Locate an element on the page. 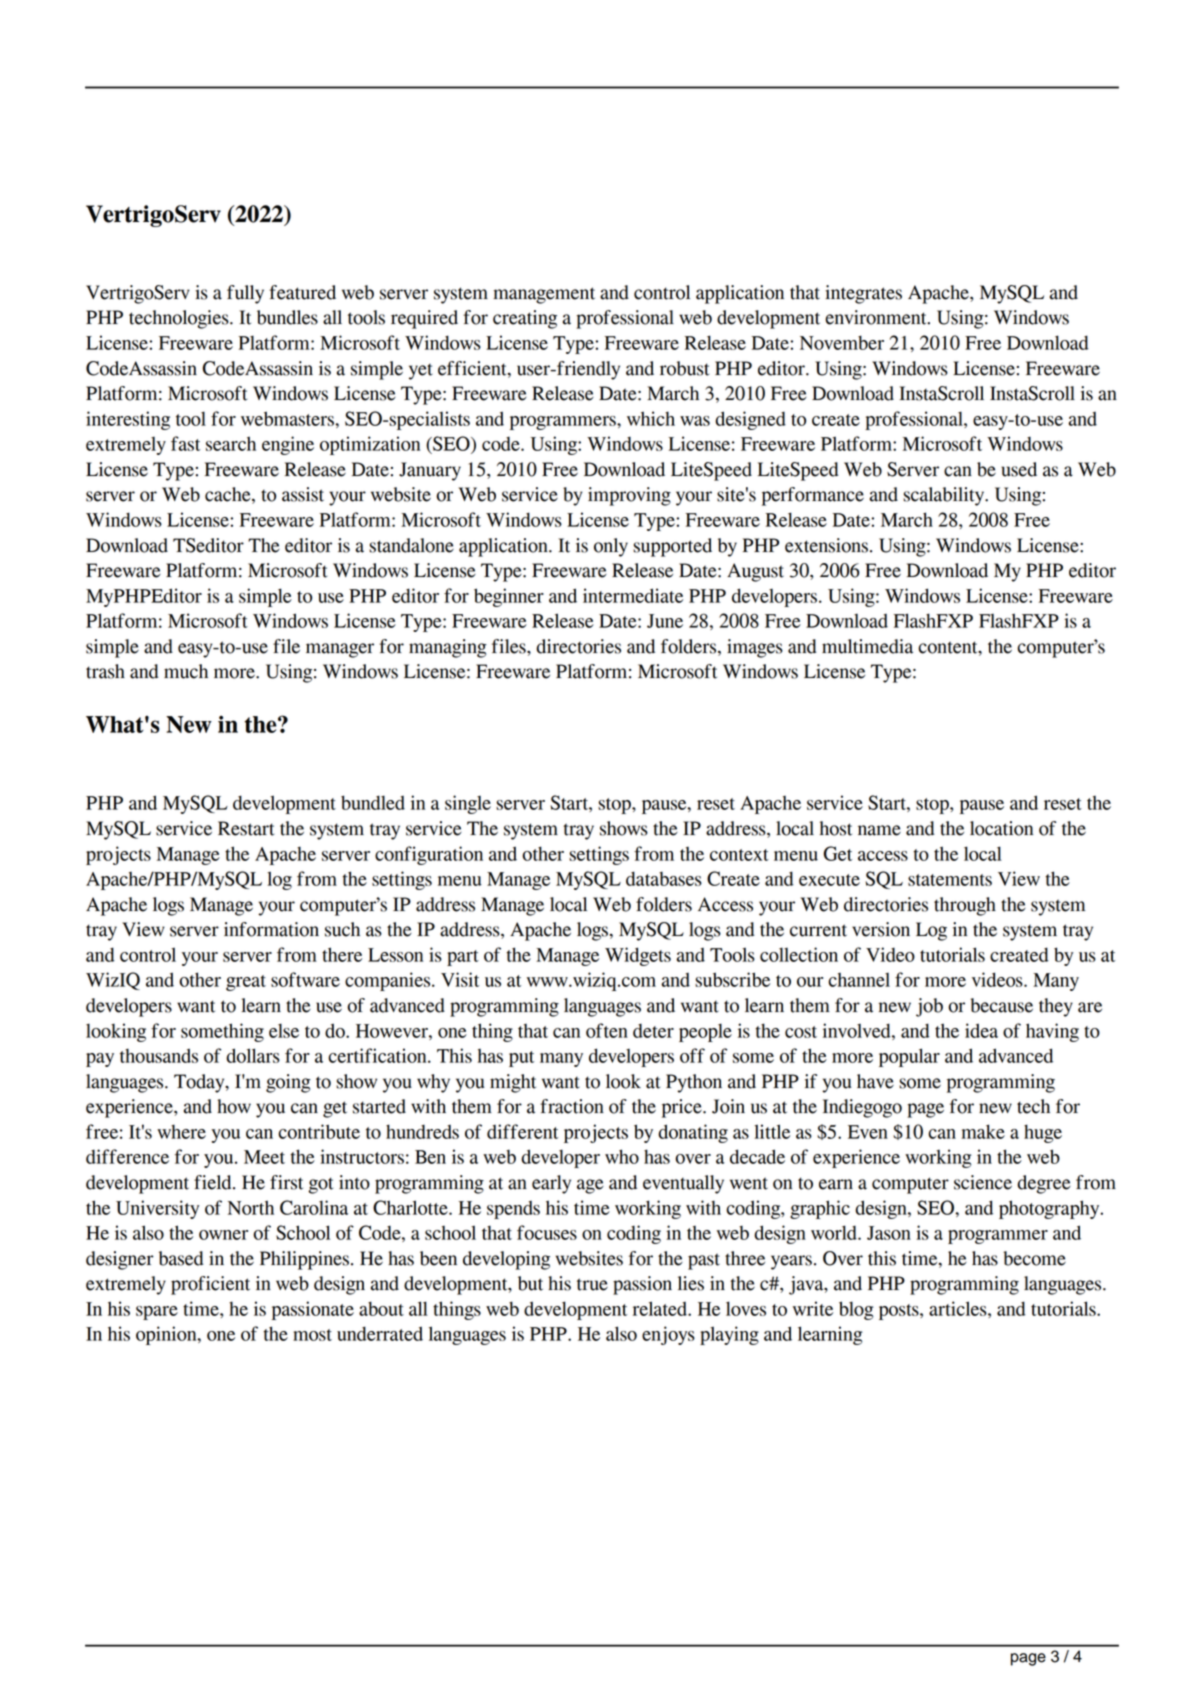 The height and width of the page is (1703, 1204). great is located at coordinates (246, 983).
